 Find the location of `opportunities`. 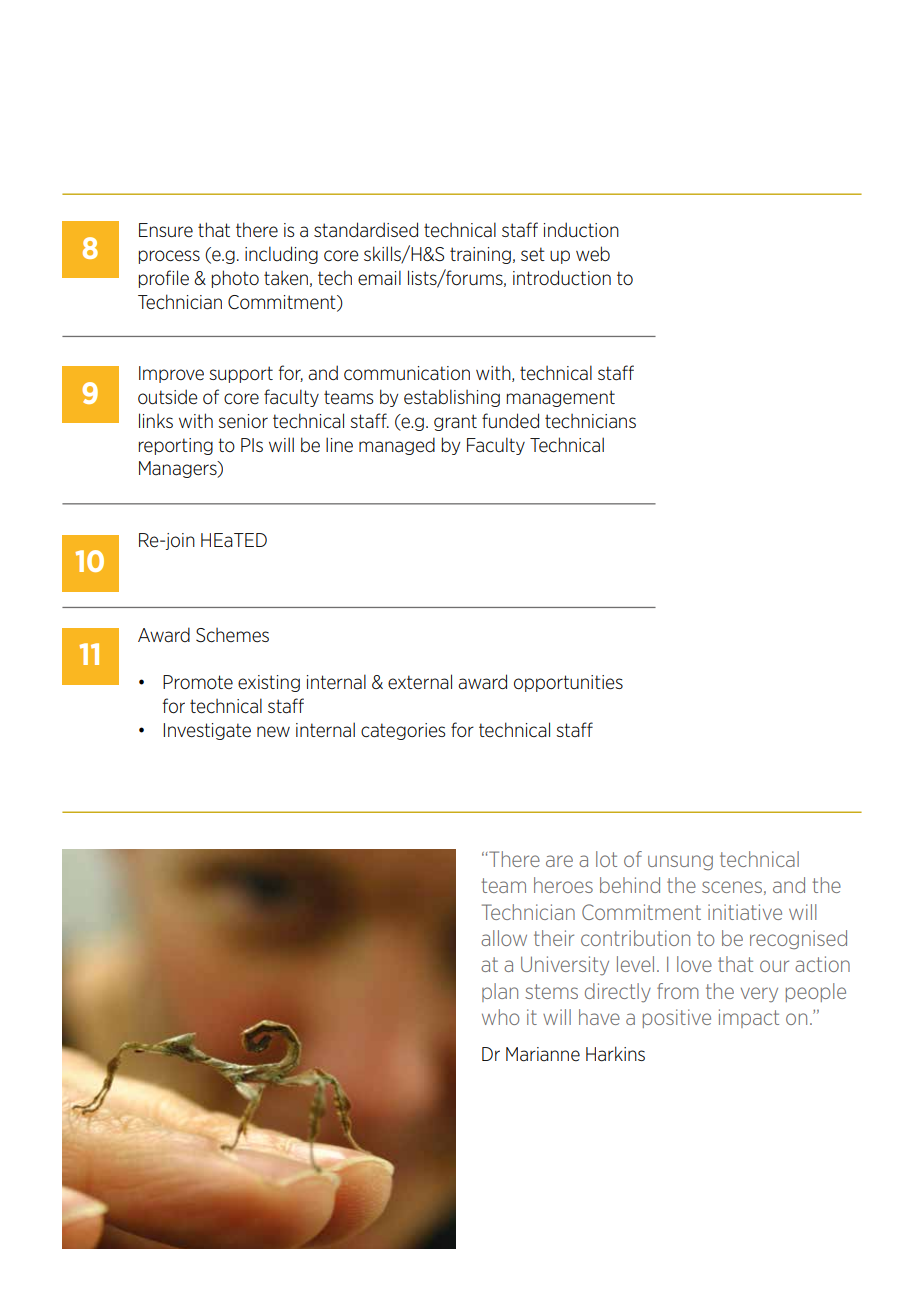

opportunities is located at coordinates (568, 683).
